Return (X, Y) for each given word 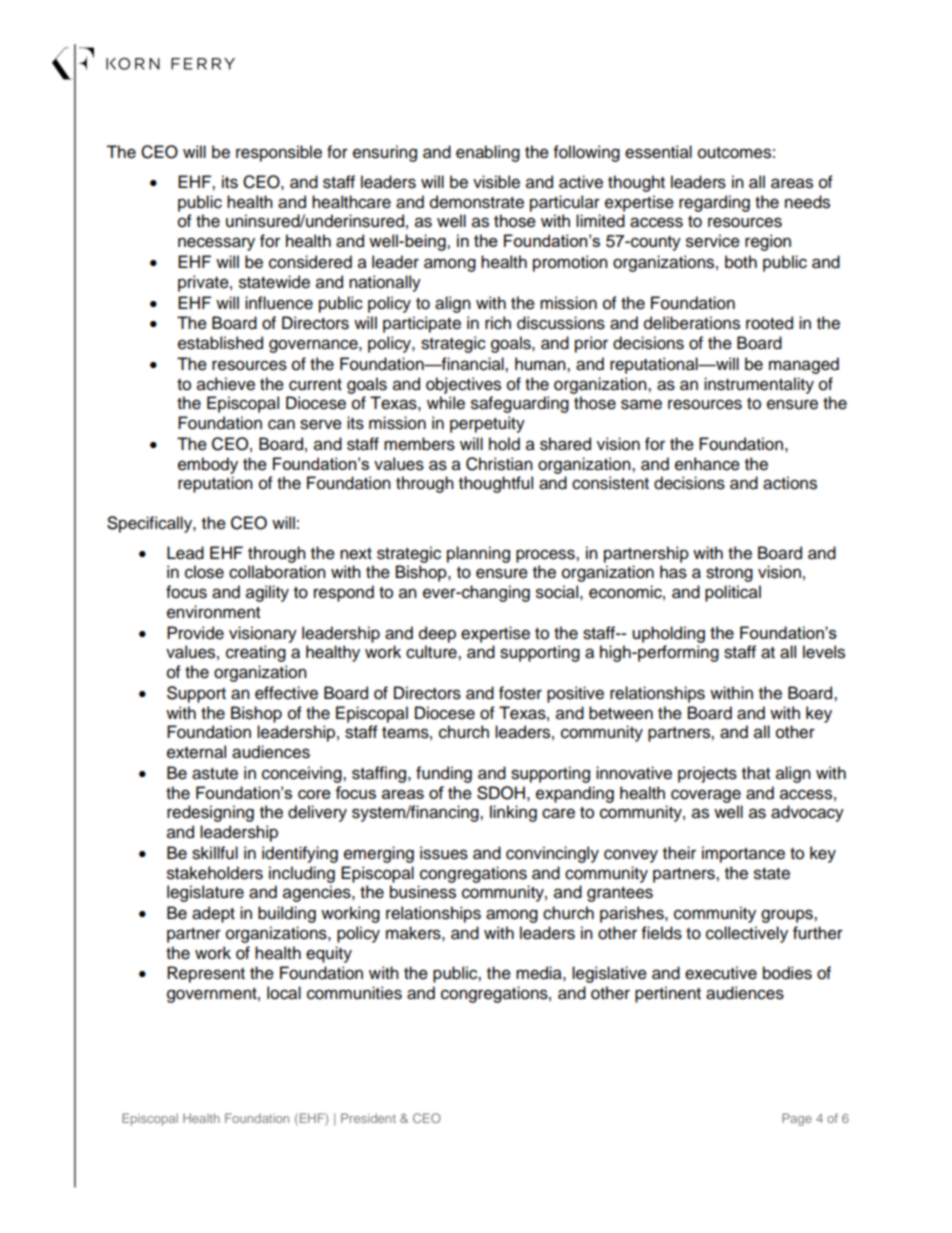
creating (256, 653)
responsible (279, 153)
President (368, 1118)
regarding (714, 203)
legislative (609, 974)
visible (496, 182)
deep (437, 634)
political (733, 593)
